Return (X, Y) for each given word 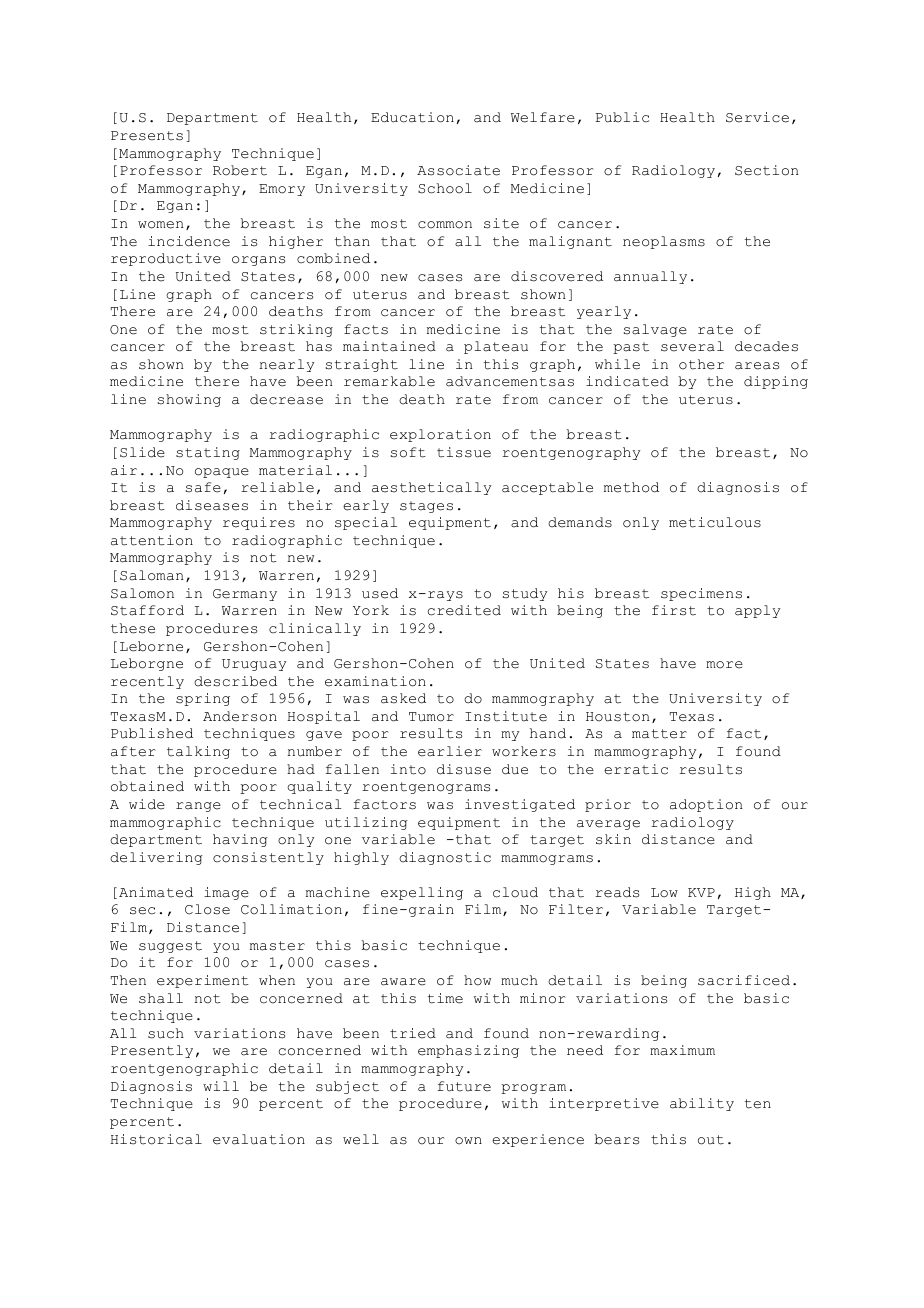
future (464, 1086)
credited (464, 610)
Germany (245, 595)
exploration (440, 435)
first (674, 610)
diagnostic (445, 858)
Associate (458, 170)
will (221, 1086)
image (226, 893)
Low (664, 893)
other (701, 364)
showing (189, 400)
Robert (240, 170)
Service (757, 117)
